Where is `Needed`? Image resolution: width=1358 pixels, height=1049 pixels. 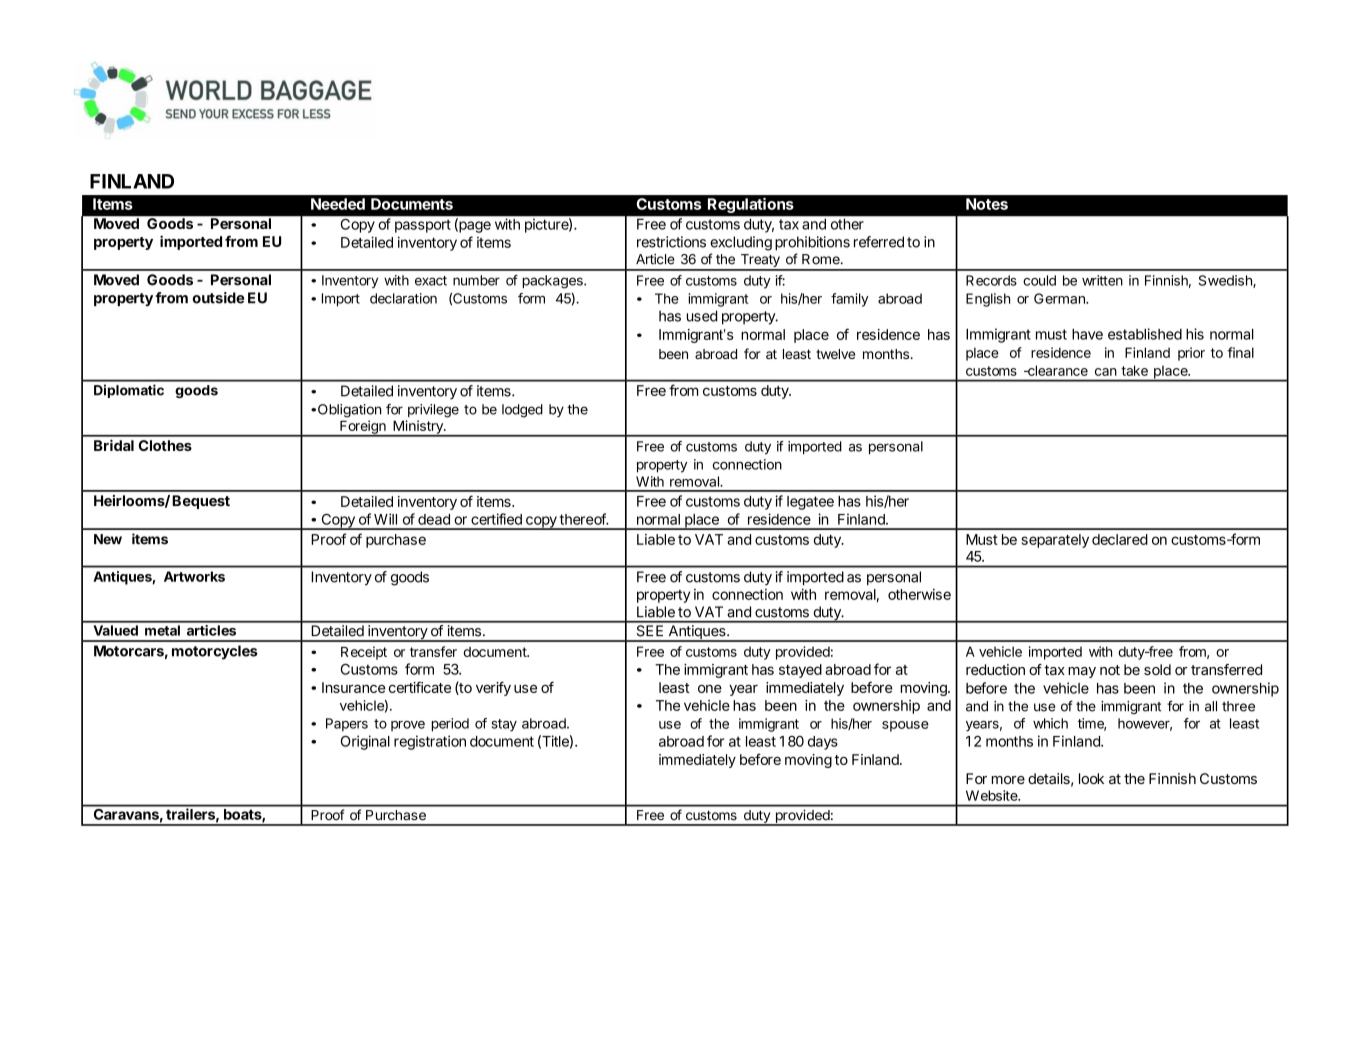
Needed is located at coordinates (338, 204).
